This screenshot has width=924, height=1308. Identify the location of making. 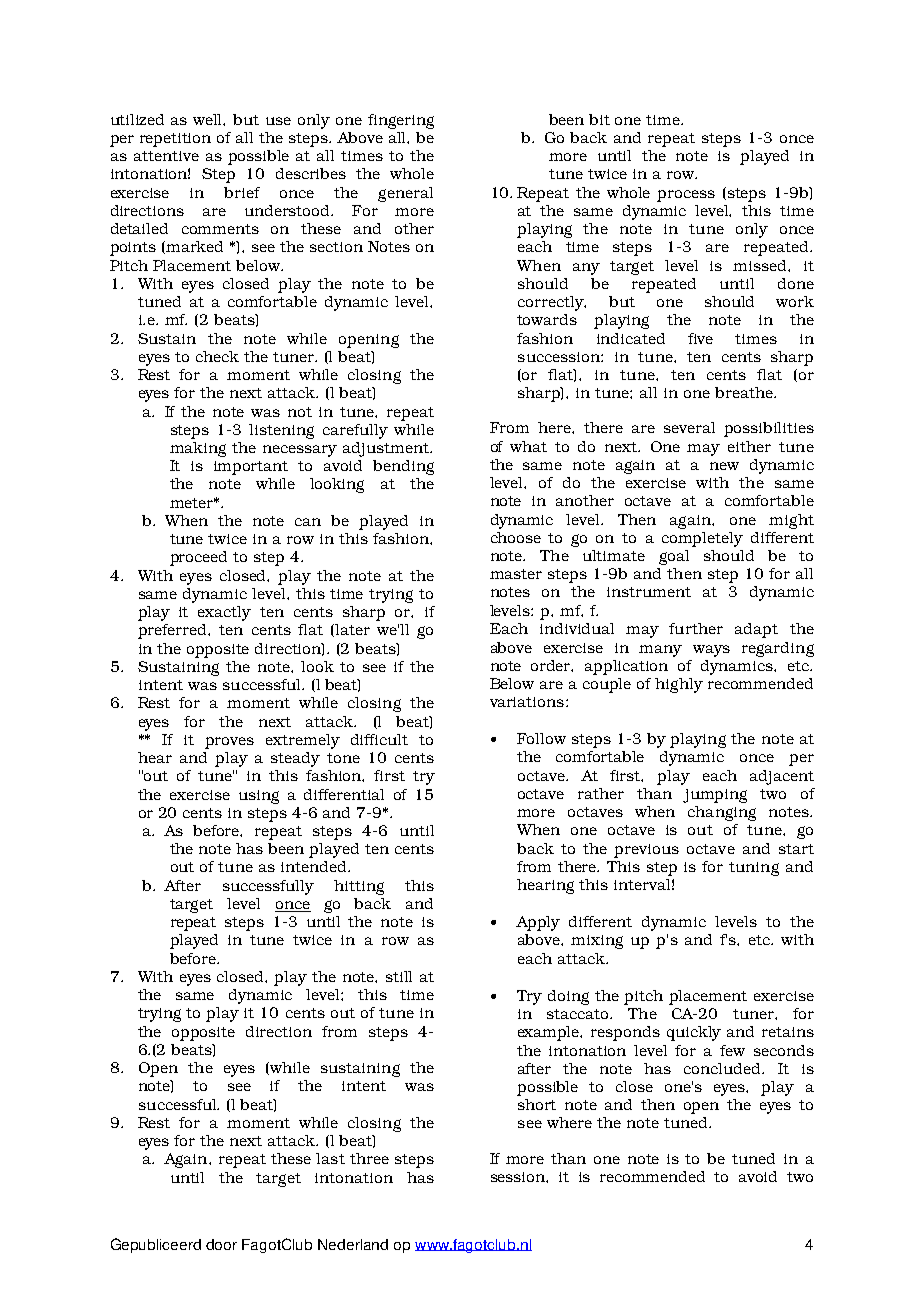
(198, 449).
